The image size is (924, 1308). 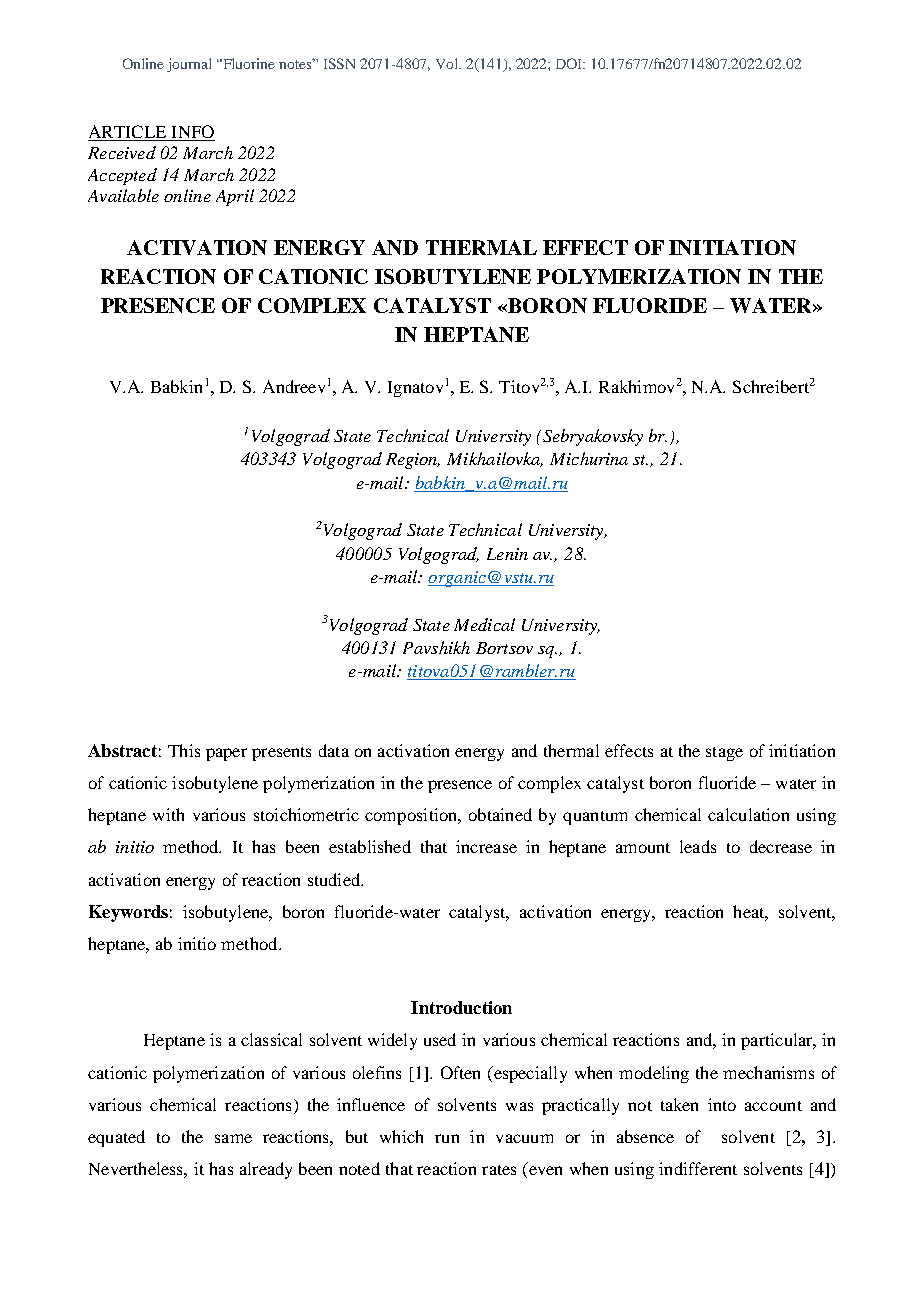 What do you see at coordinates (447, 1138) in the page?
I see `run` at bounding box center [447, 1138].
